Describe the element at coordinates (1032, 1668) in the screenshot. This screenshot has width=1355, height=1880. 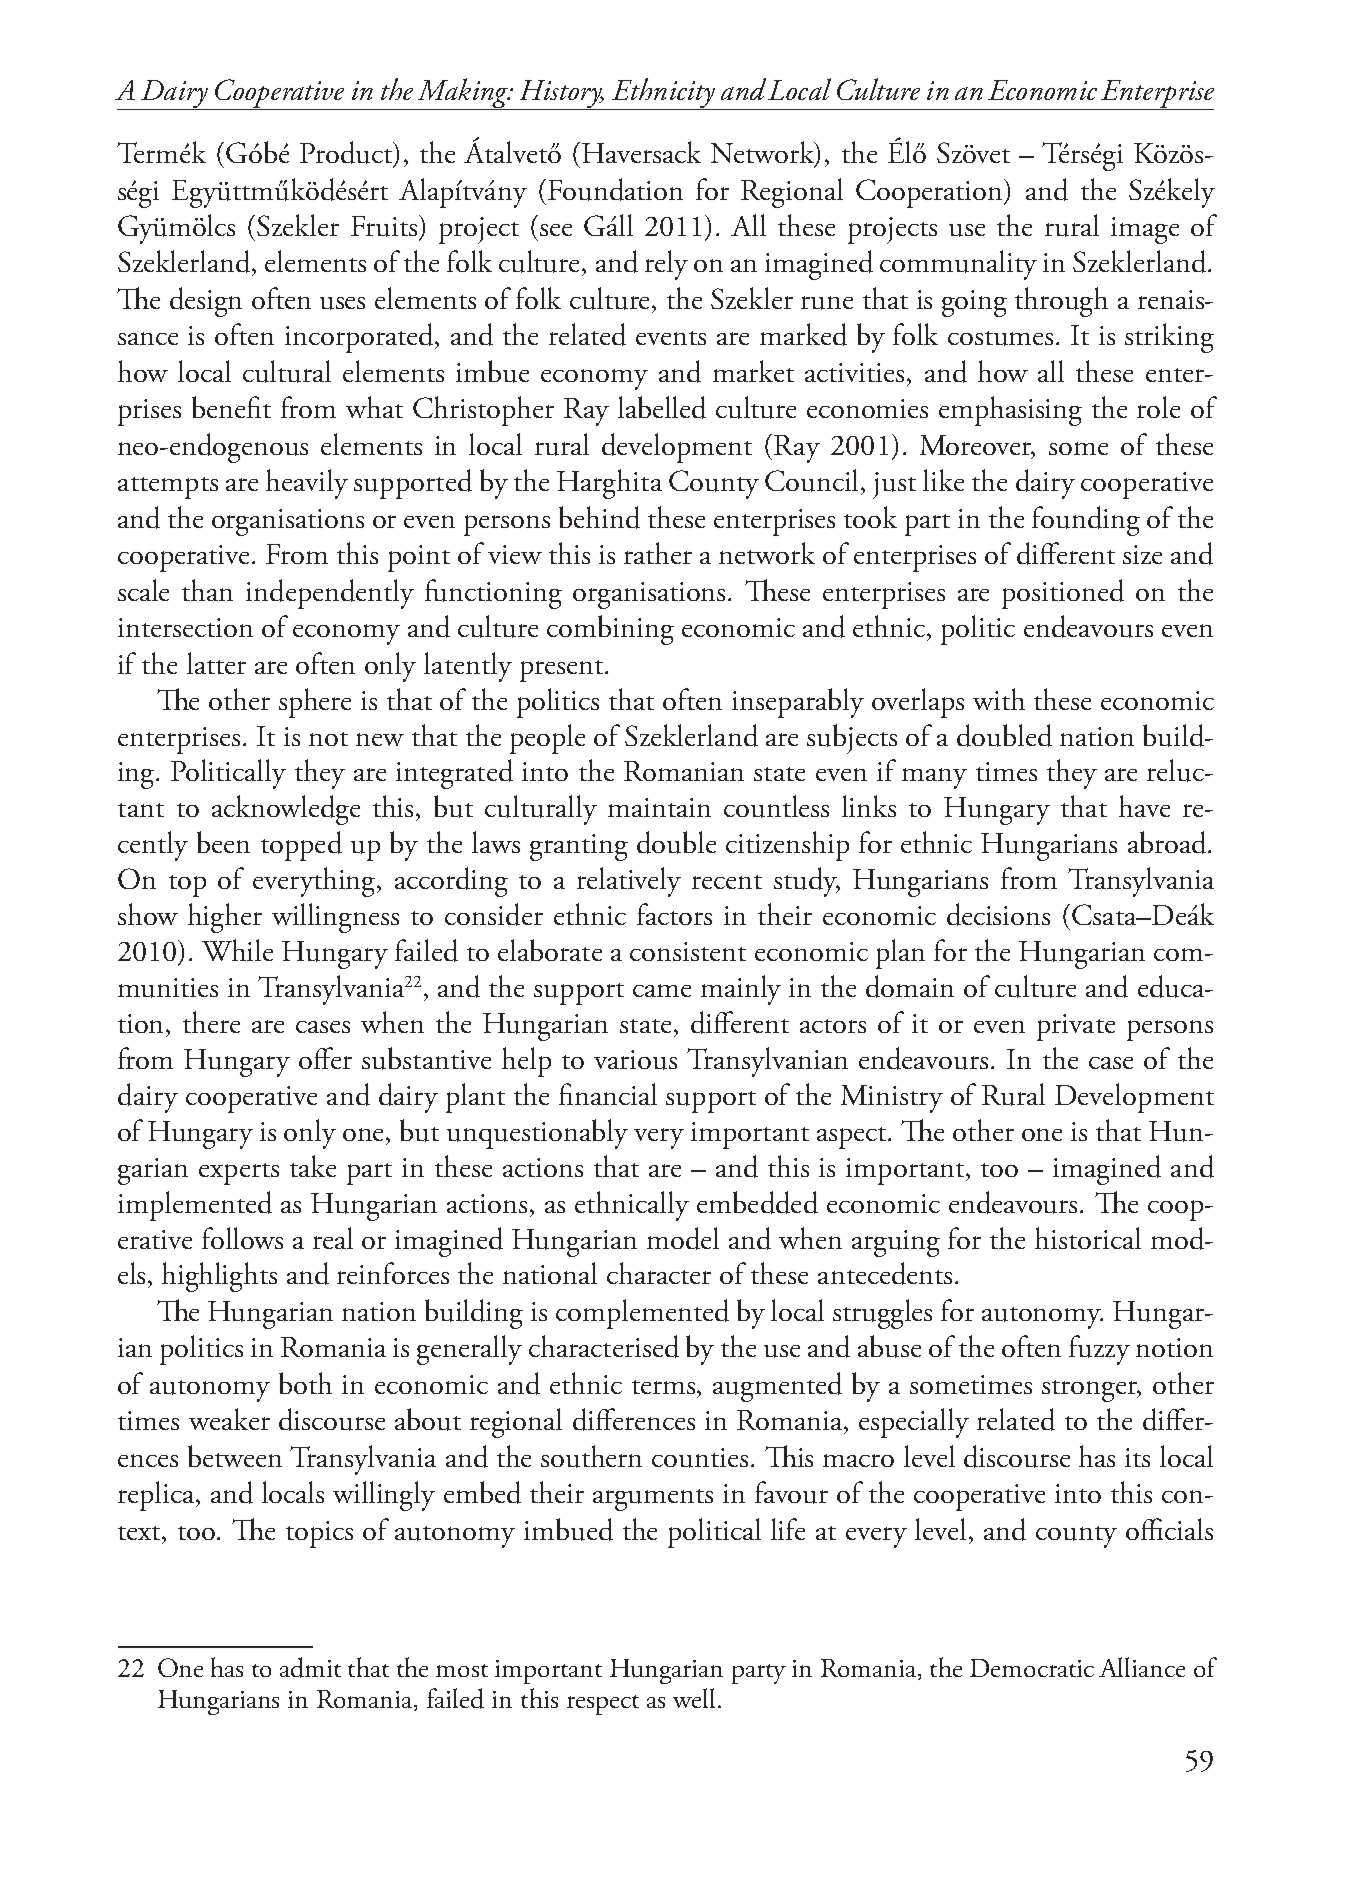
I see `Democratic` at that location.
